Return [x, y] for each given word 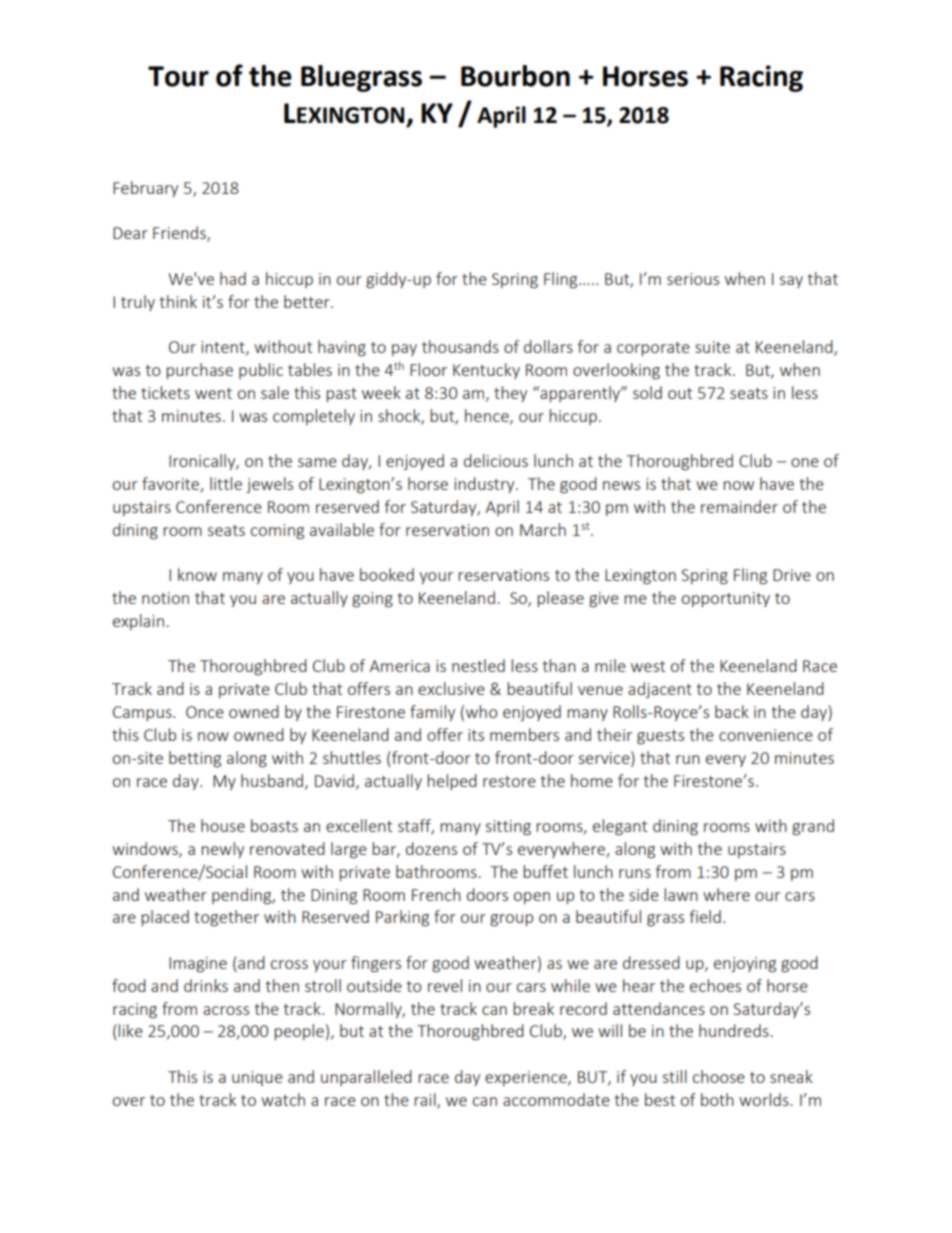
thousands [460, 346]
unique [257, 1078]
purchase [199, 371]
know [197, 574]
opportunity [726, 599]
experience [527, 1078]
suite [712, 347]
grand [813, 827]
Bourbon [515, 76]
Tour [178, 76]
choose [719, 1076]
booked [387, 574]
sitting [508, 827]
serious [693, 279]
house [223, 825]
